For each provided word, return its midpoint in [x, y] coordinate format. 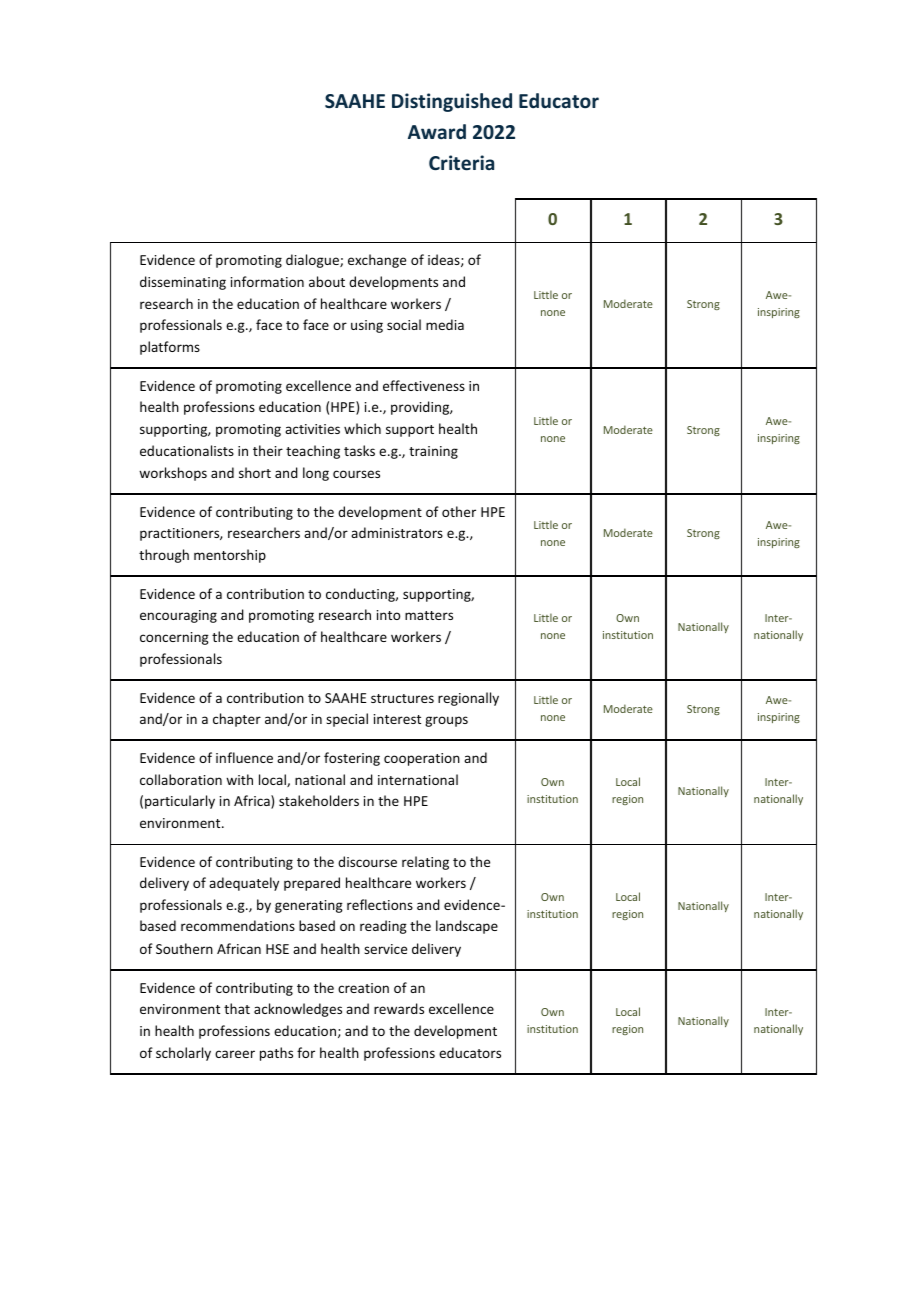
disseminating [183, 283]
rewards [399, 1008]
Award [437, 131]
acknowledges [298, 1010]
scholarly [183, 1054]
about [327, 281]
